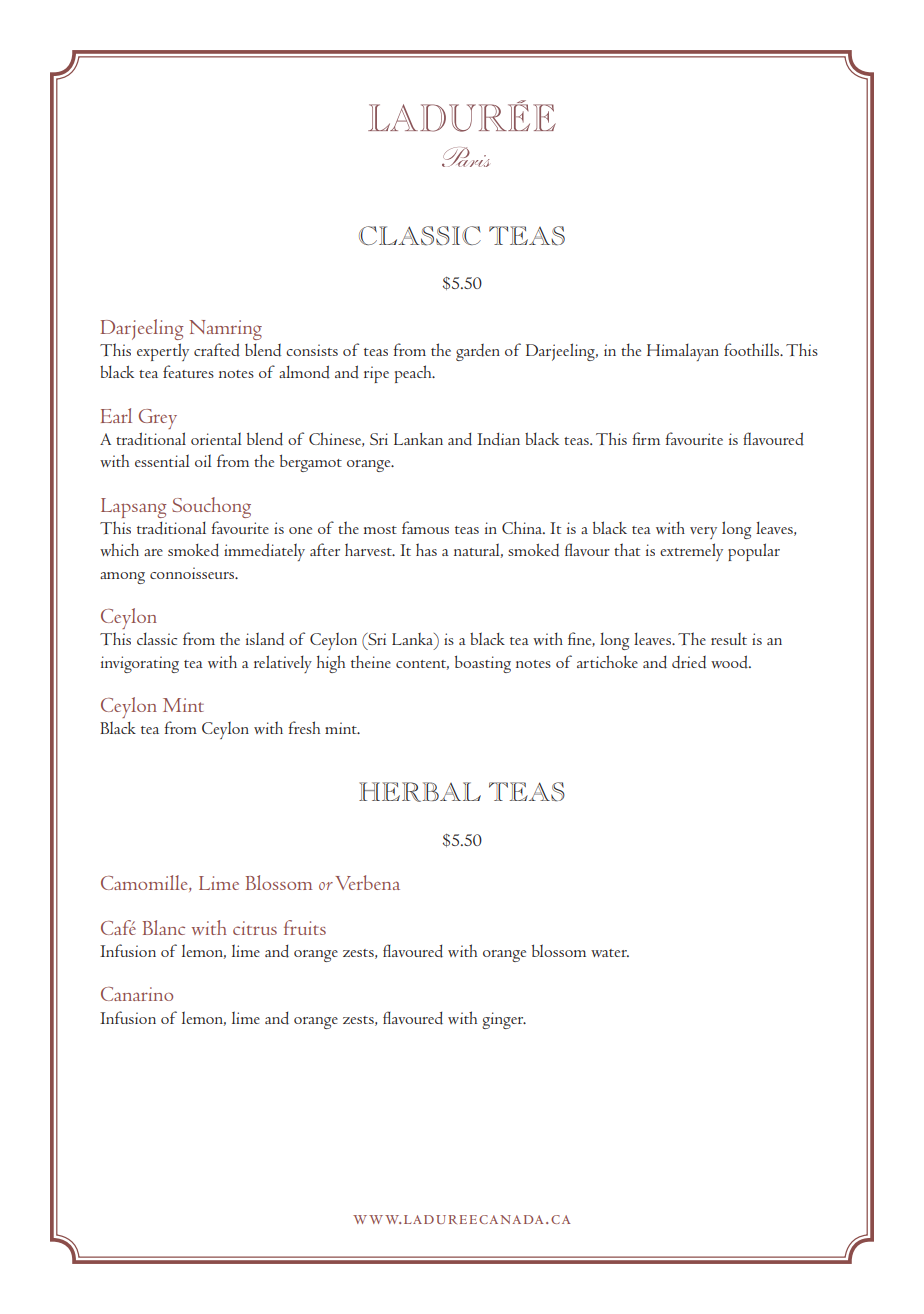 The width and height of the document is (924, 1314). What do you see at coordinates (426, 549) in the document?
I see `has` at bounding box center [426, 549].
